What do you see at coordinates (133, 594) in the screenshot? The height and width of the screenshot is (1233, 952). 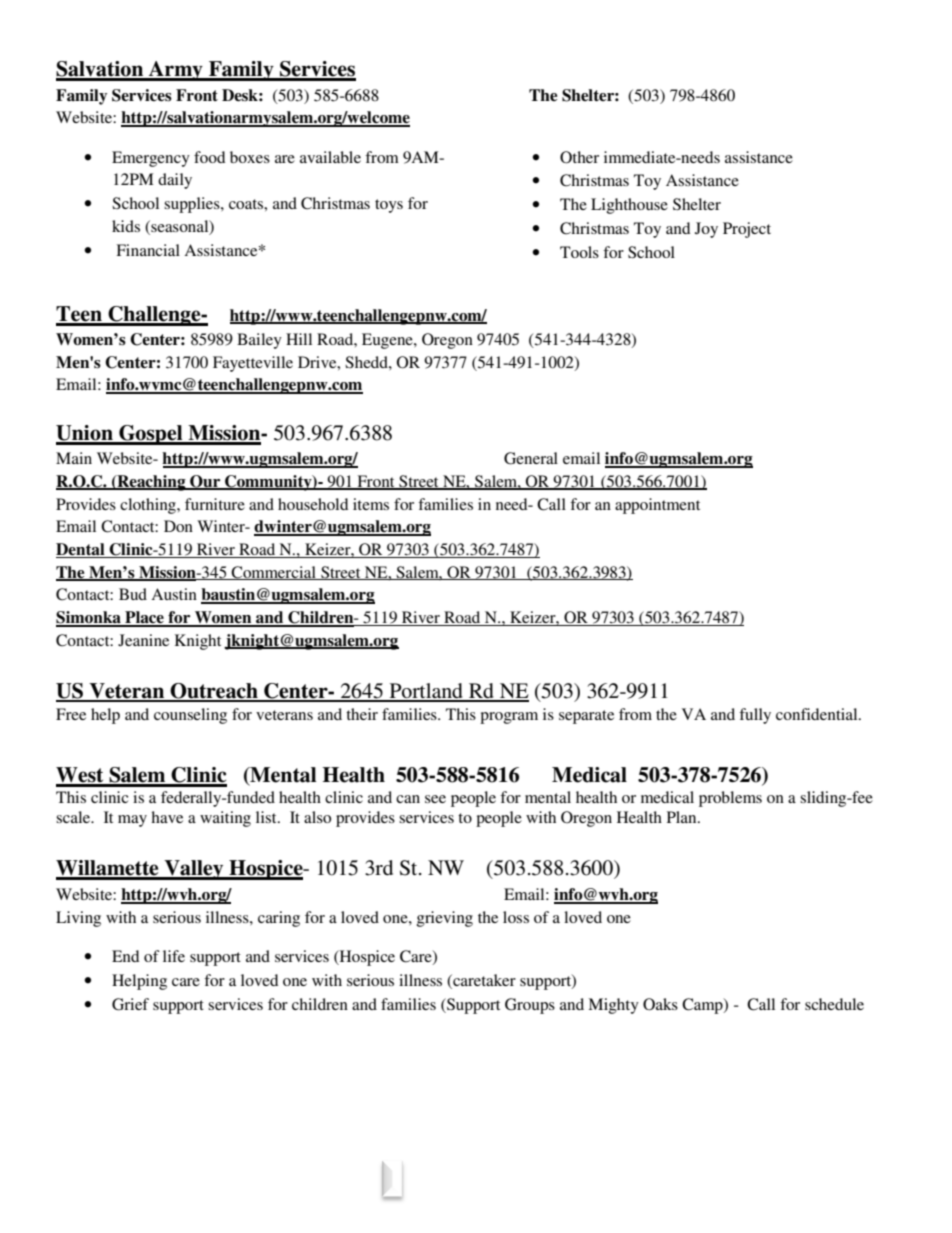 I see `Bud` at bounding box center [133, 594].
